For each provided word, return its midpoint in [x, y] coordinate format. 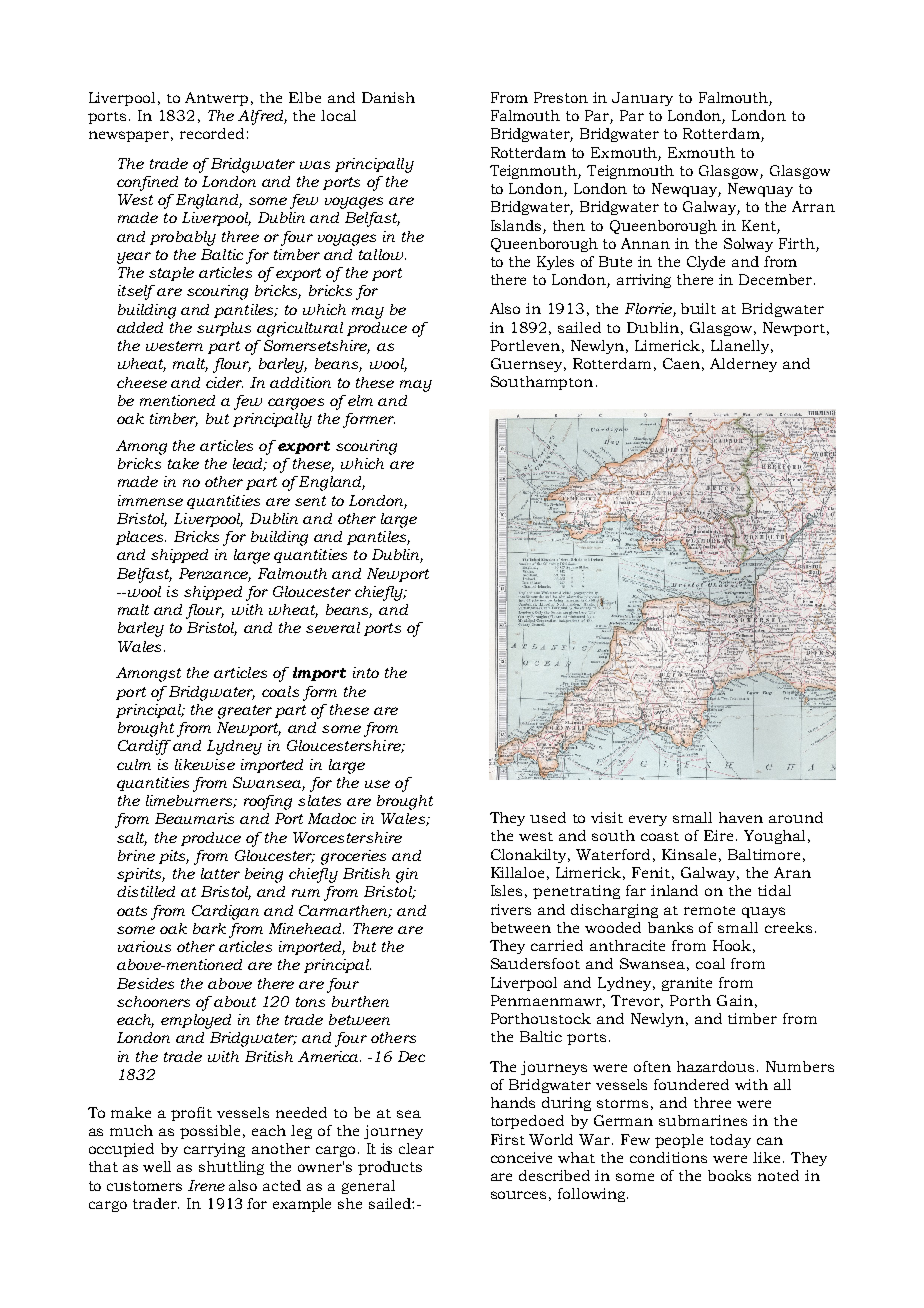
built [698, 308]
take [183, 463]
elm [360, 400]
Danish [388, 97]
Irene [206, 1185]
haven [741, 817]
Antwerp [216, 99]
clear [416, 1148]
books [729, 1175]
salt [132, 838]
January [642, 99]
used [548, 817]
